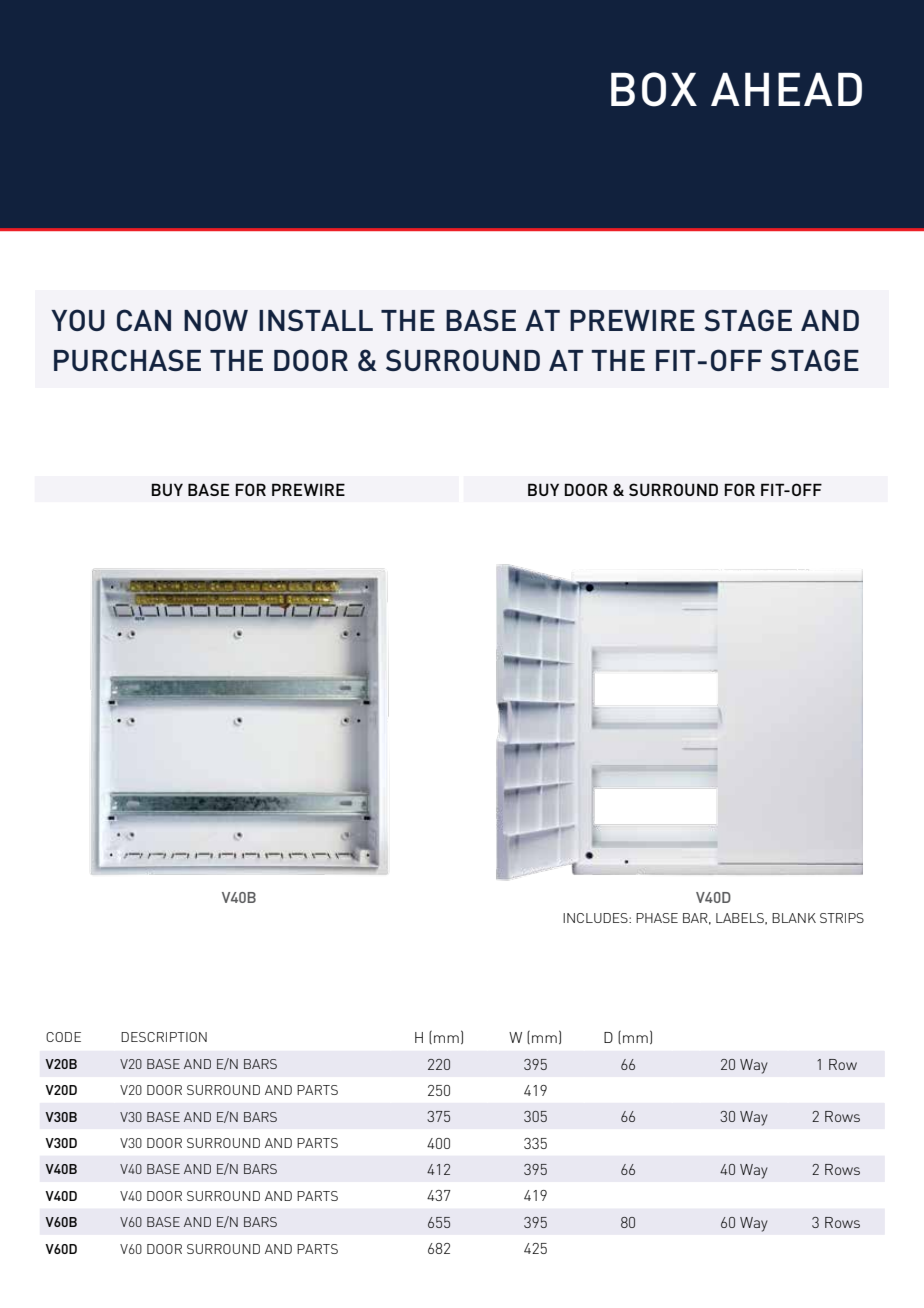 Image resolution: width=924 pixels, height=1308 pixels. I want to click on INSTALL, so click(316, 320).
